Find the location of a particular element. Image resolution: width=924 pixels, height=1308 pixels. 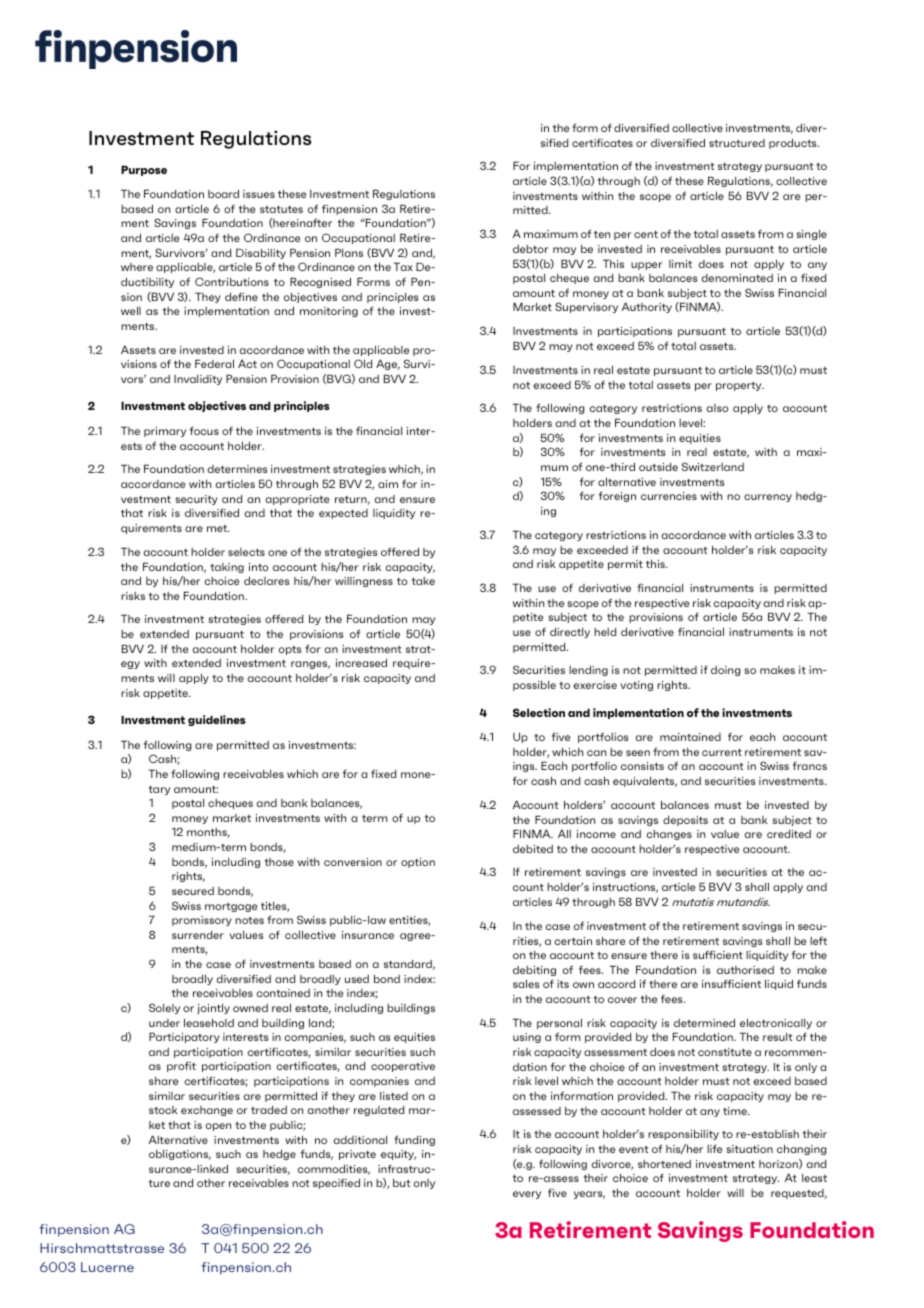

debtor is located at coordinates (531, 249).
